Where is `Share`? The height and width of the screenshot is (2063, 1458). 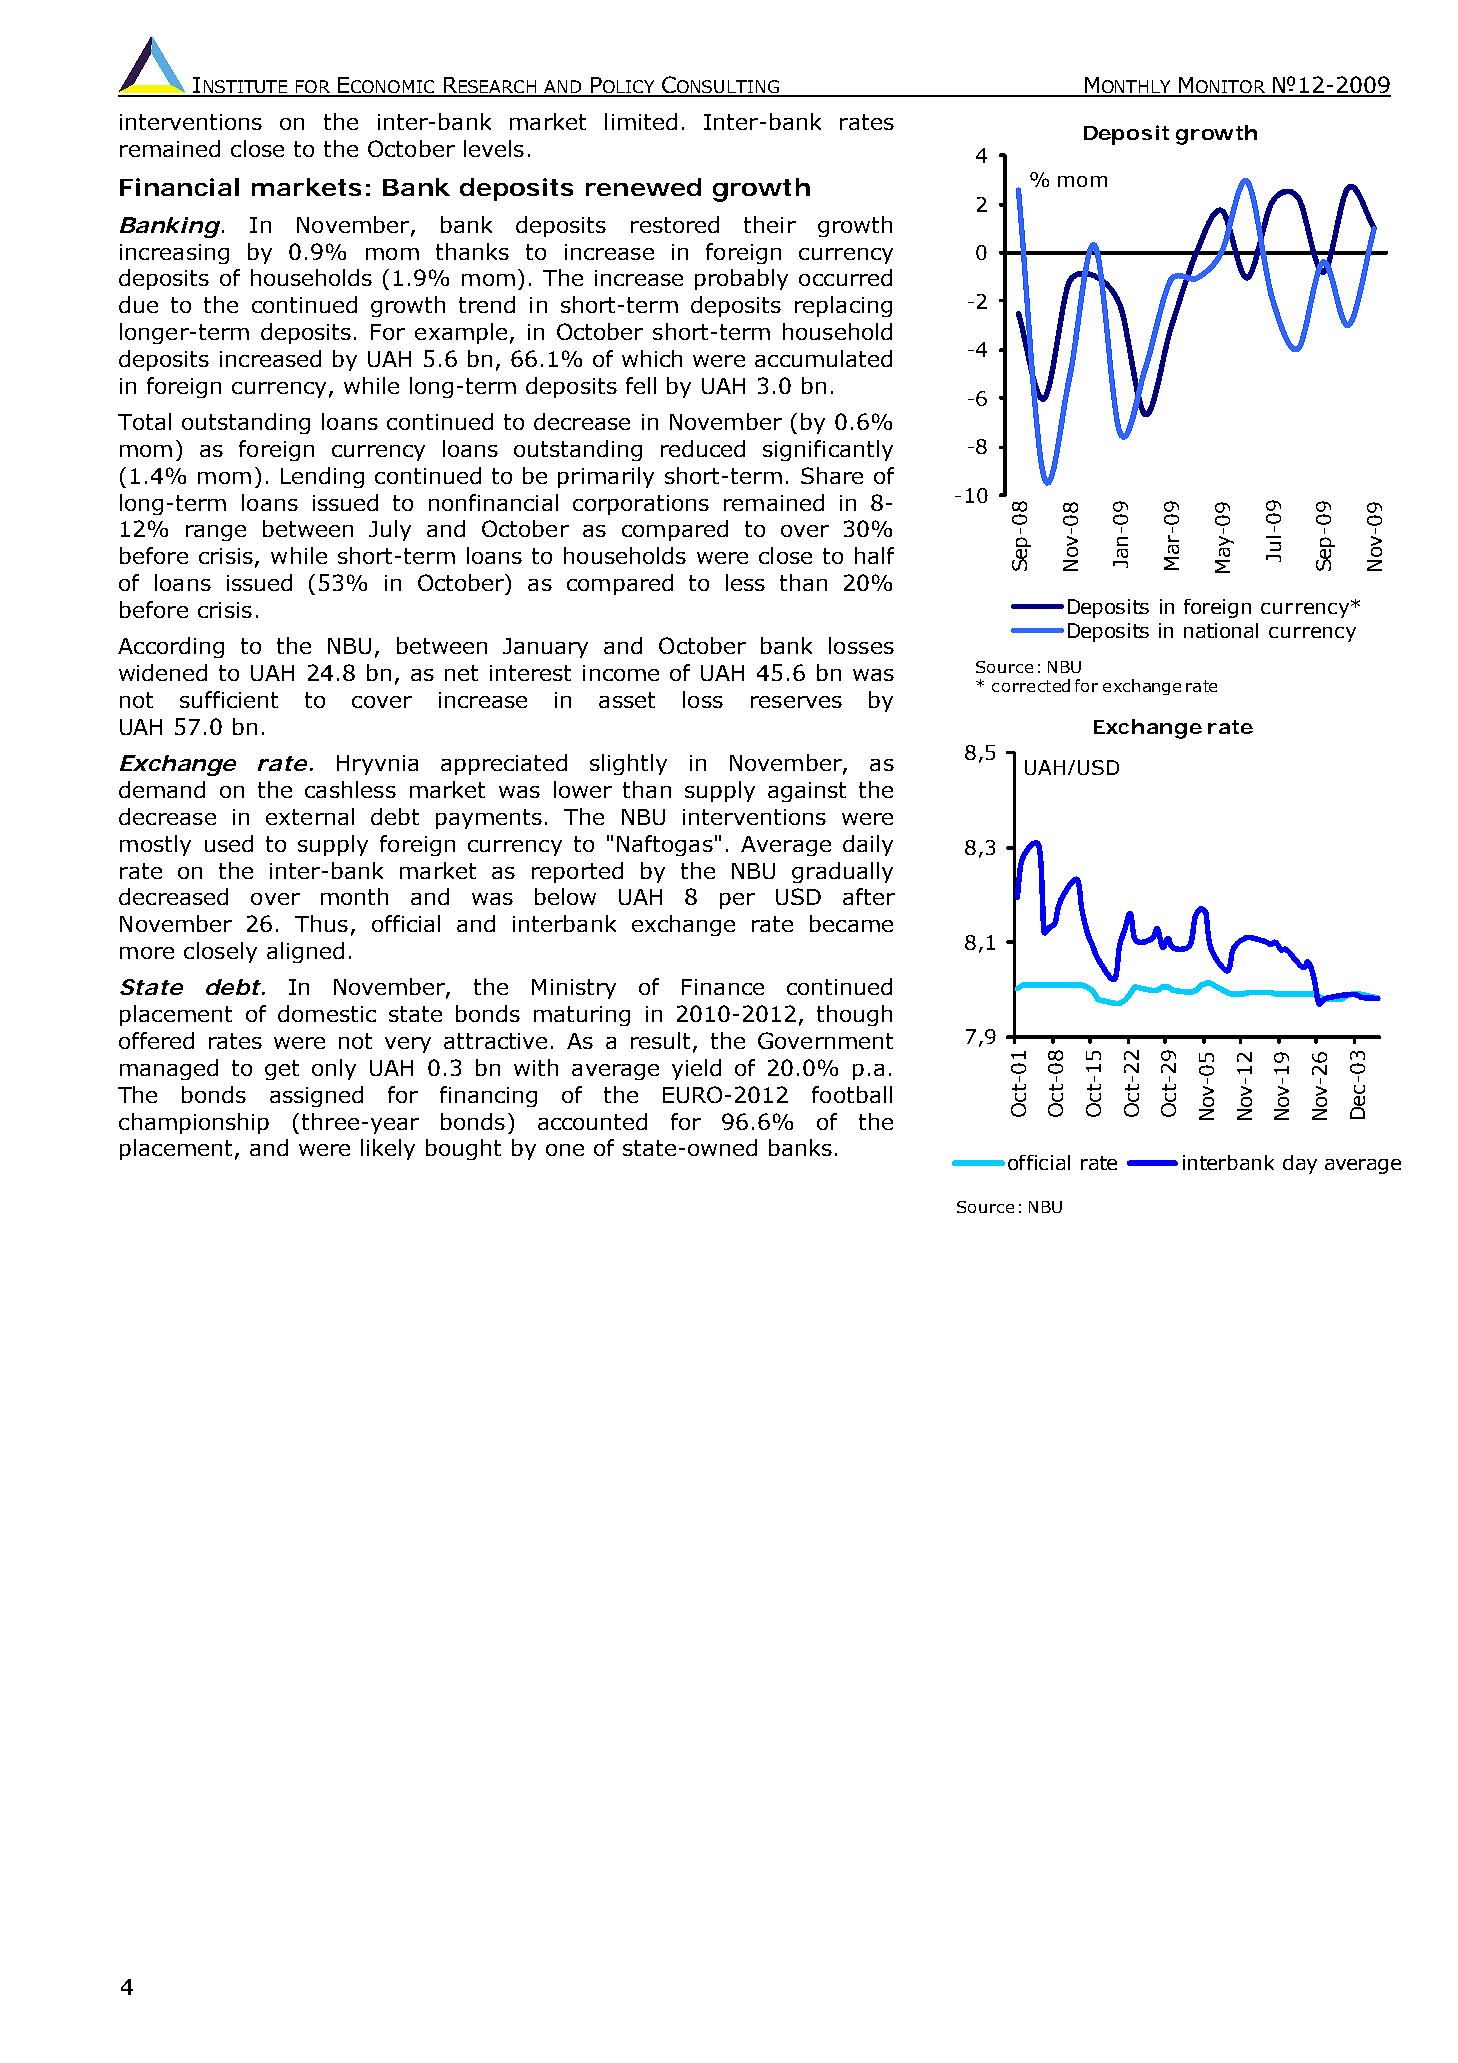 Share is located at coordinates (832, 475).
